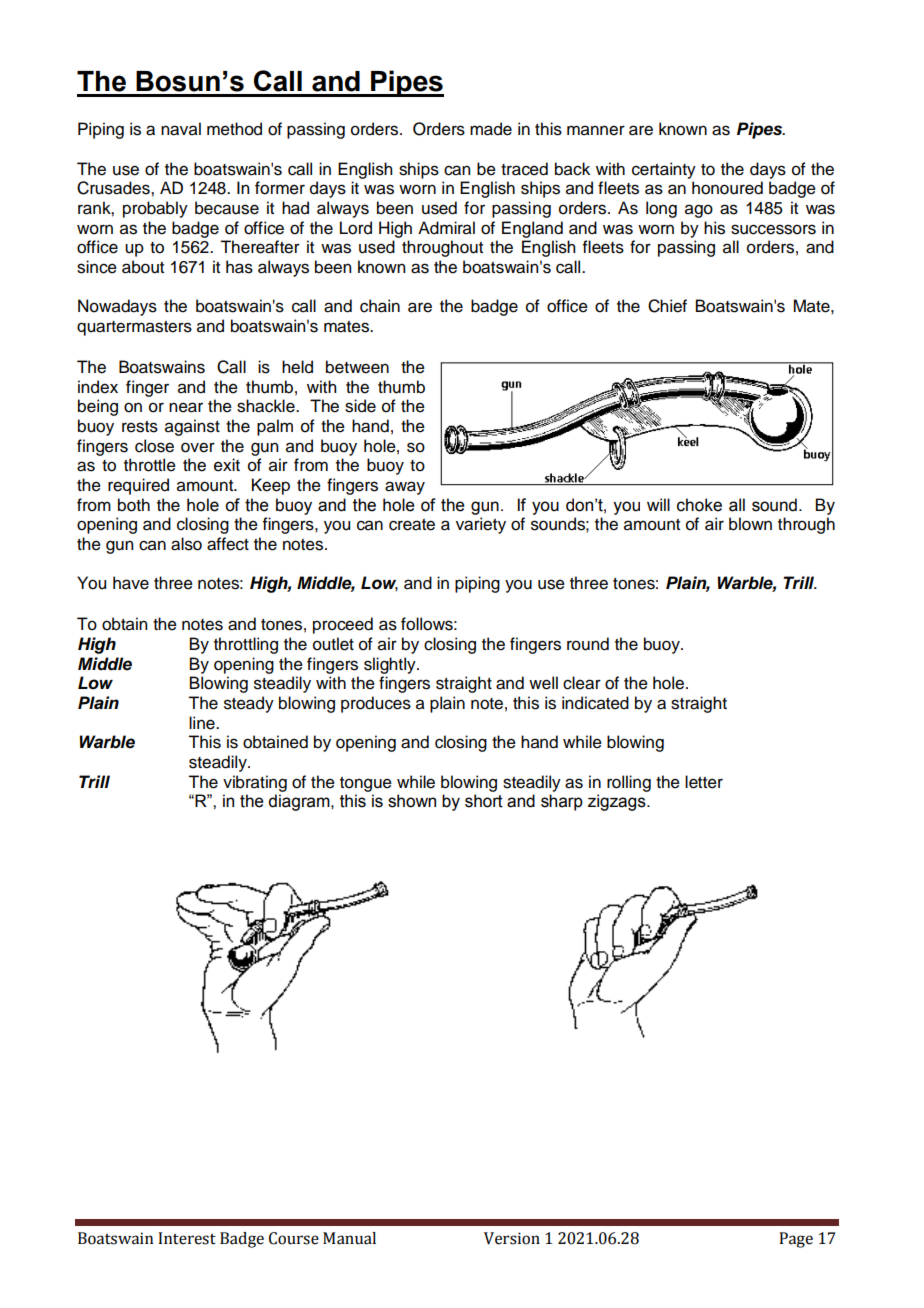  Describe the element at coordinates (491, 129) in the screenshot. I see `made` at that location.
